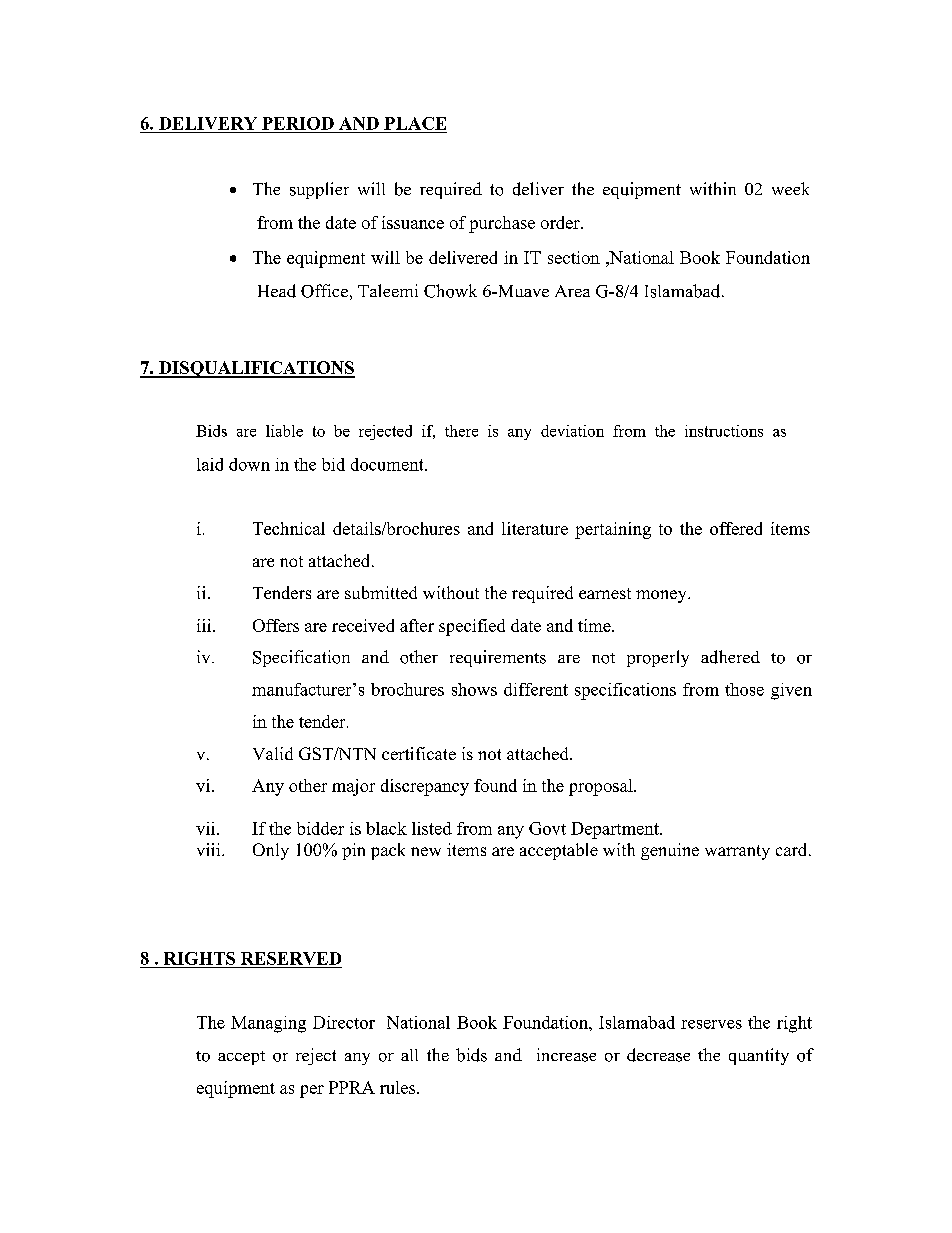  What do you see at coordinates (790, 188) in the page?
I see `week` at bounding box center [790, 188].
